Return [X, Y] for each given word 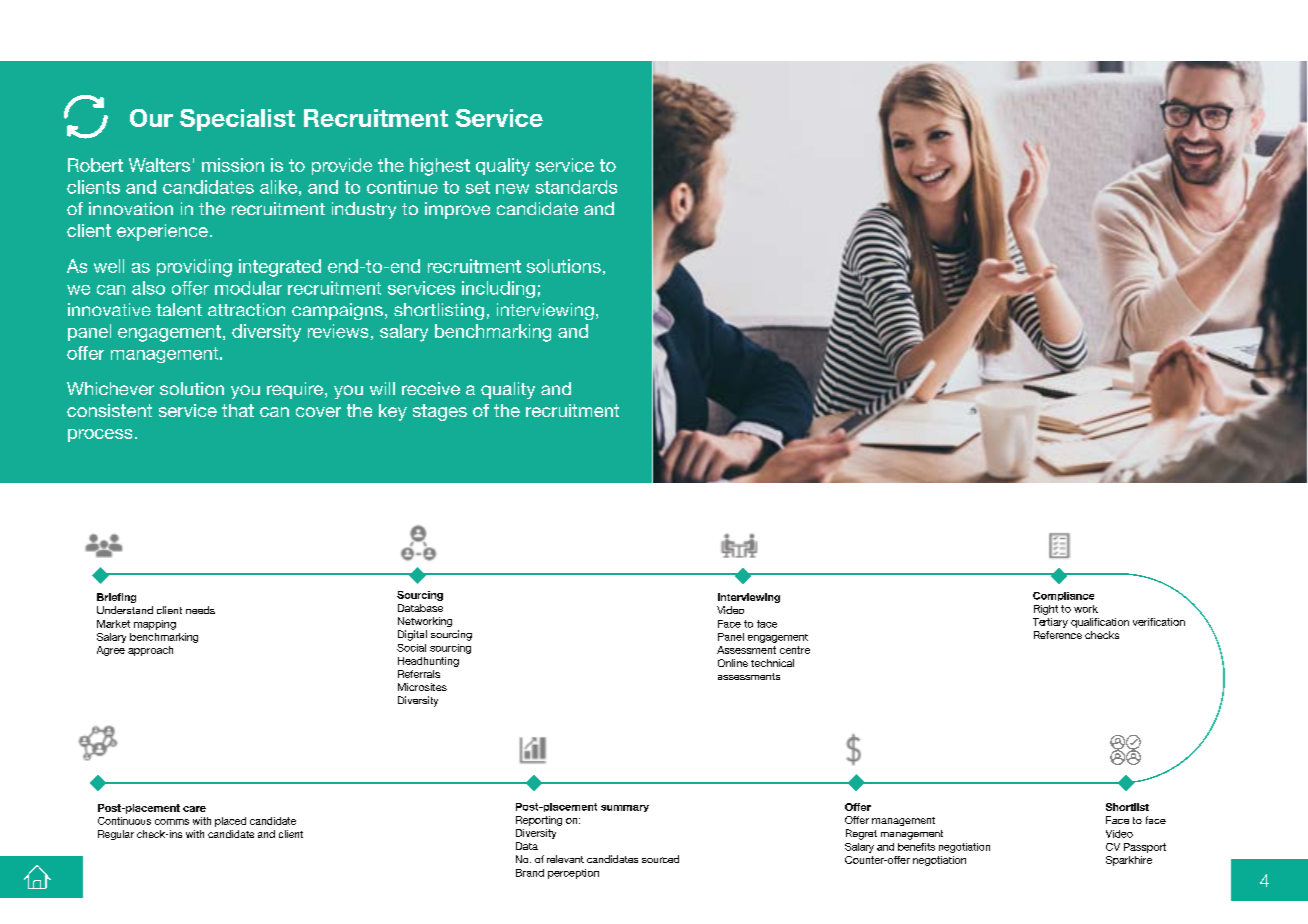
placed [230, 822]
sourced [660, 859]
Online [733, 663]
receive [431, 388]
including [498, 289]
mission [233, 165]
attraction [246, 309]
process [100, 435]
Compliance [1063, 596]
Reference [1058, 635]
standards [576, 187]
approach [150, 651]
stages [440, 412]
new [512, 189]
